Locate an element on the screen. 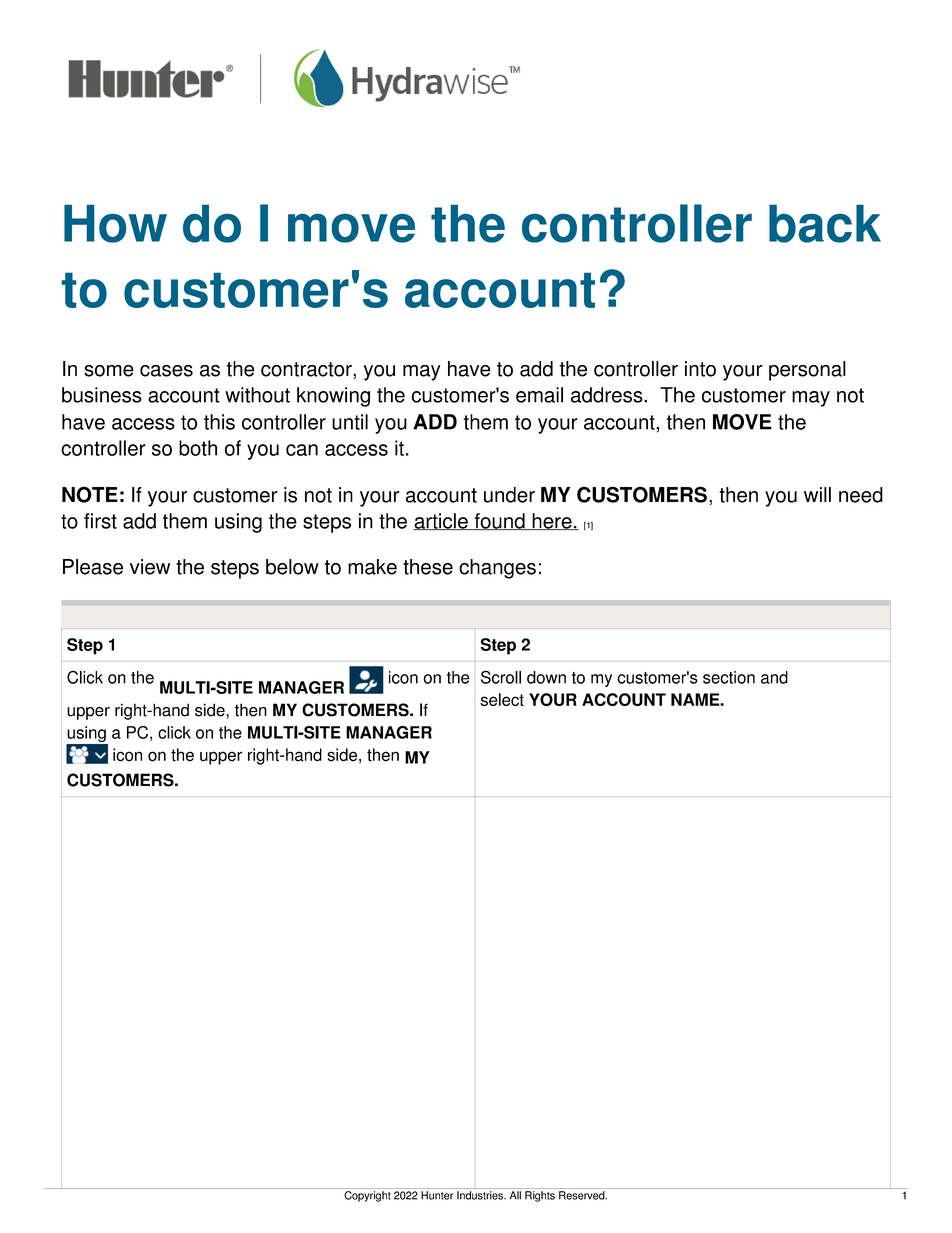 The image size is (952, 1233). back is located at coordinates (825, 224).
